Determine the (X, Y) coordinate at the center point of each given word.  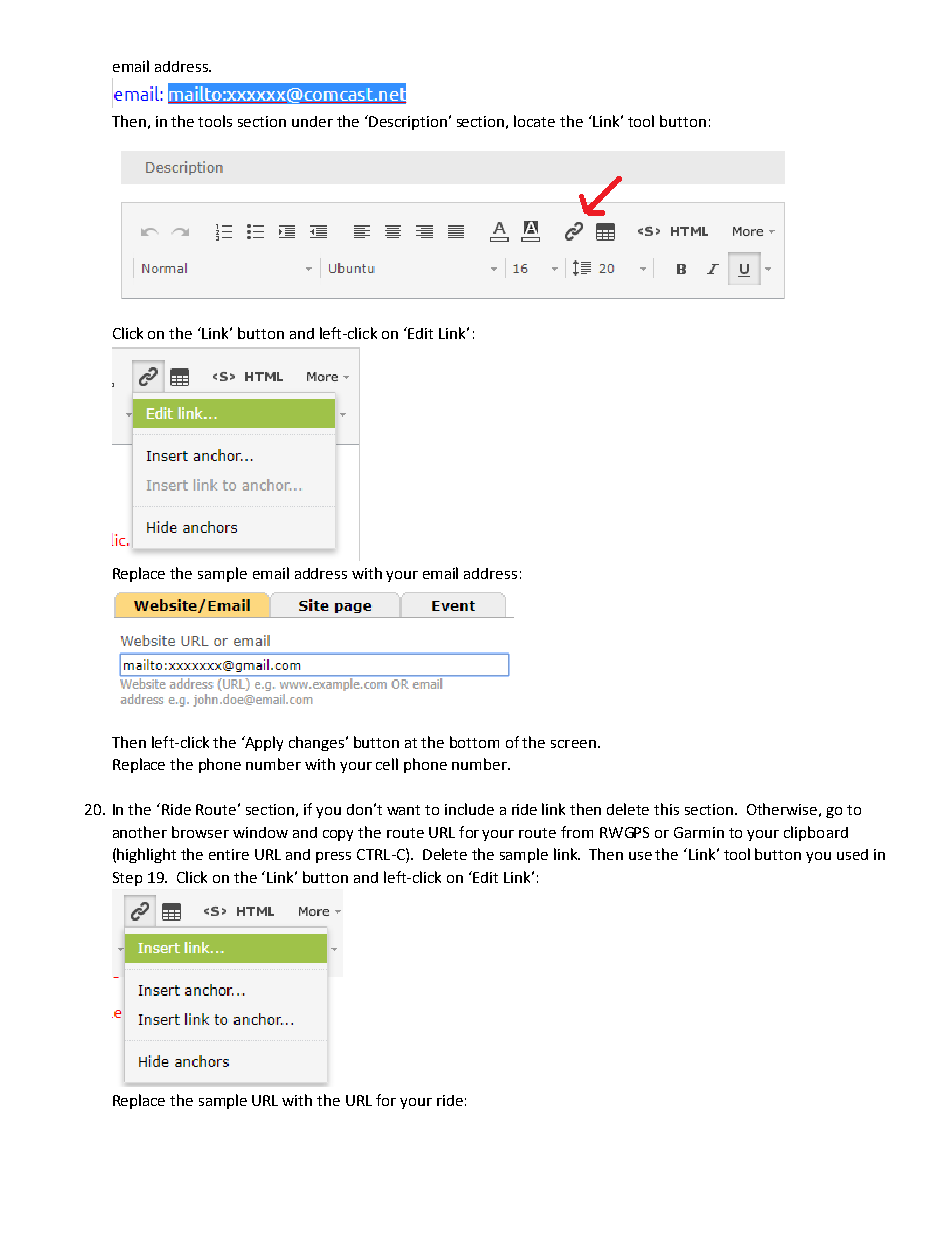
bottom (474, 742)
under (312, 121)
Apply (263, 743)
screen (573, 744)
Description (407, 122)
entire (229, 854)
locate (534, 121)
